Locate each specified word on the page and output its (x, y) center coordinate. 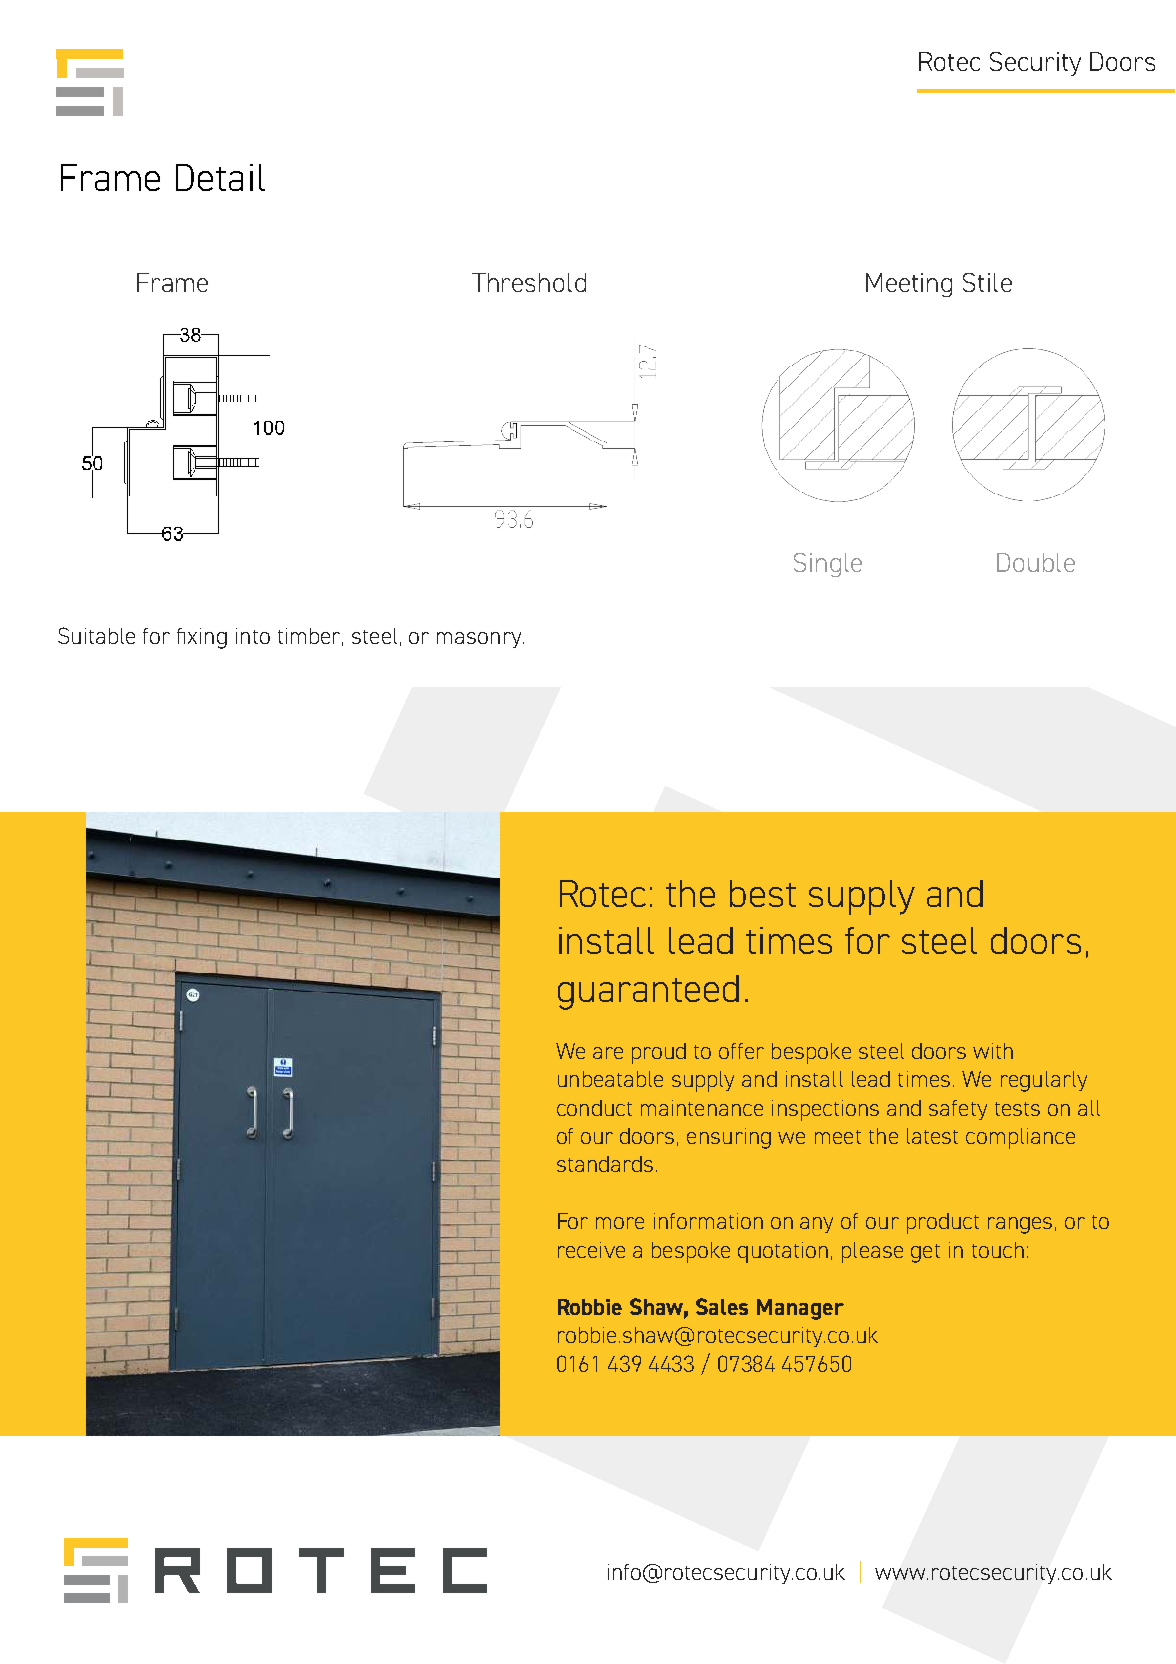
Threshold (529, 282)
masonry (480, 640)
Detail (220, 177)
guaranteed (648, 992)
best (763, 893)
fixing (202, 638)
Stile (987, 282)
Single (828, 565)
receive (591, 1250)
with (993, 1051)
